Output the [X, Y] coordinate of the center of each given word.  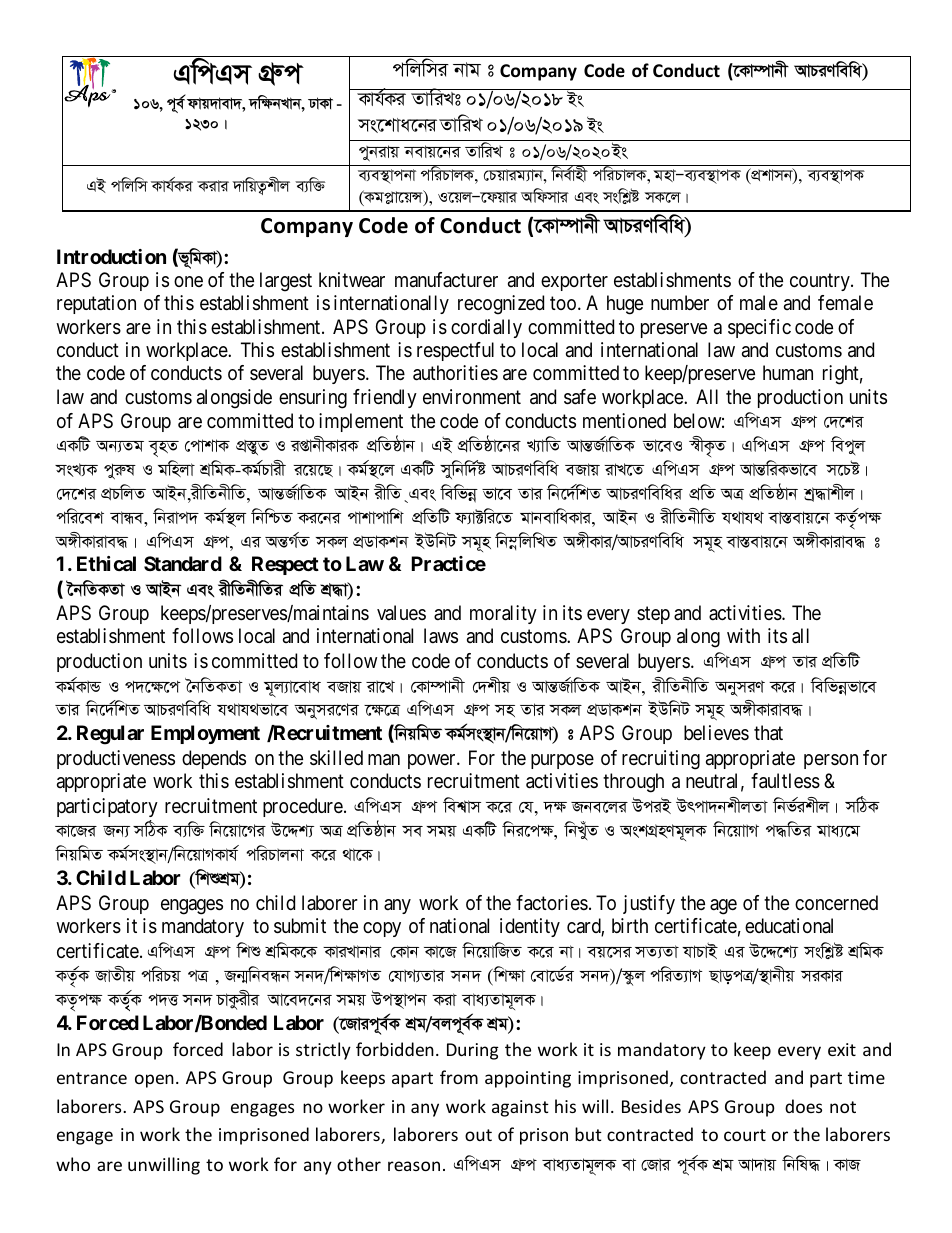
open [154, 1081]
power [433, 761]
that [768, 733]
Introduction [111, 256]
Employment [205, 734]
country [821, 282]
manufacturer [446, 280]
